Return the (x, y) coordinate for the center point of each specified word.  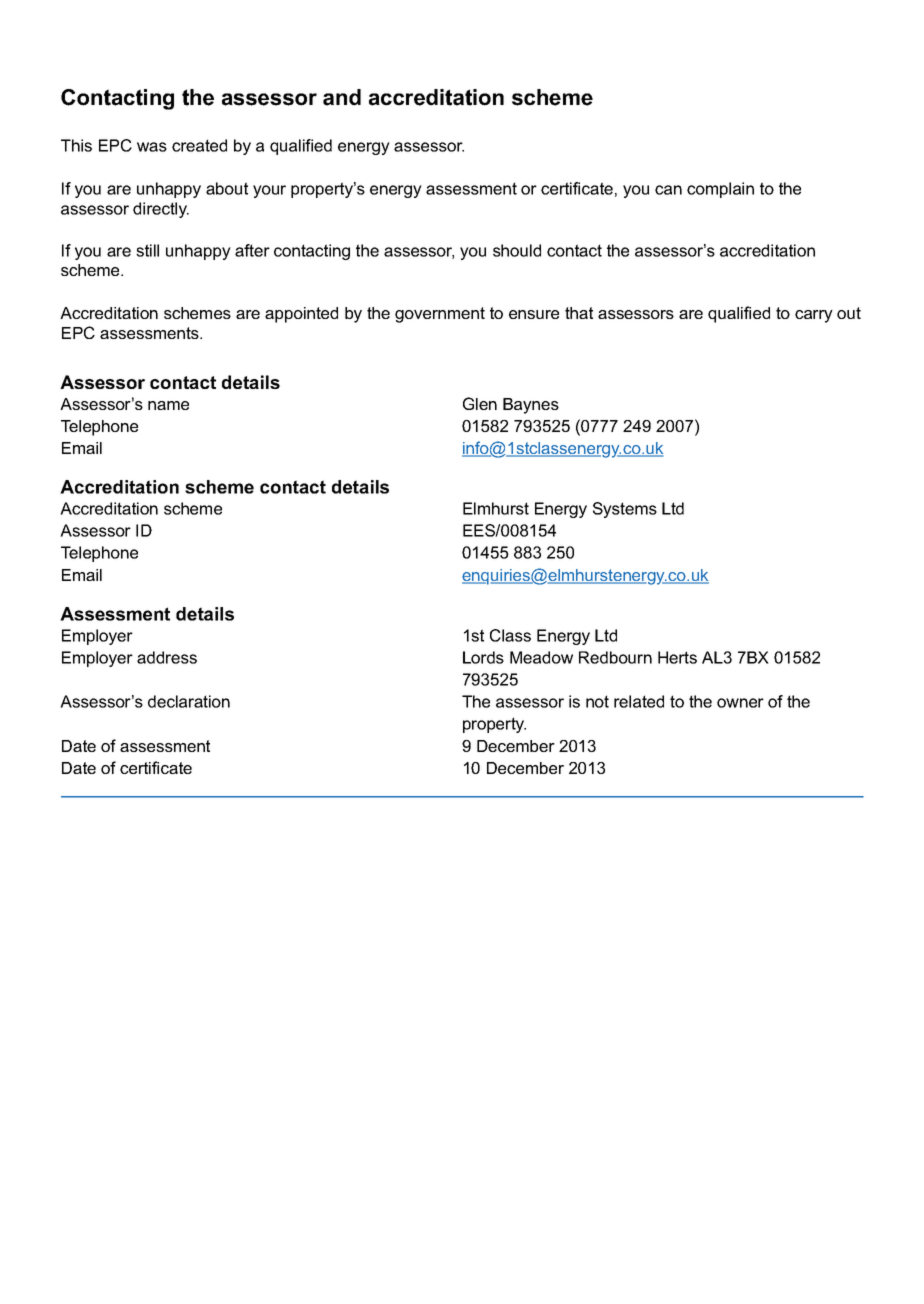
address (167, 657)
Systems (625, 510)
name (168, 405)
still (147, 250)
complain (720, 190)
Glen (480, 403)
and (342, 97)
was (152, 147)
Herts (677, 657)
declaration (189, 701)
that (579, 313)
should (517, 250)
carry (814, 316)
